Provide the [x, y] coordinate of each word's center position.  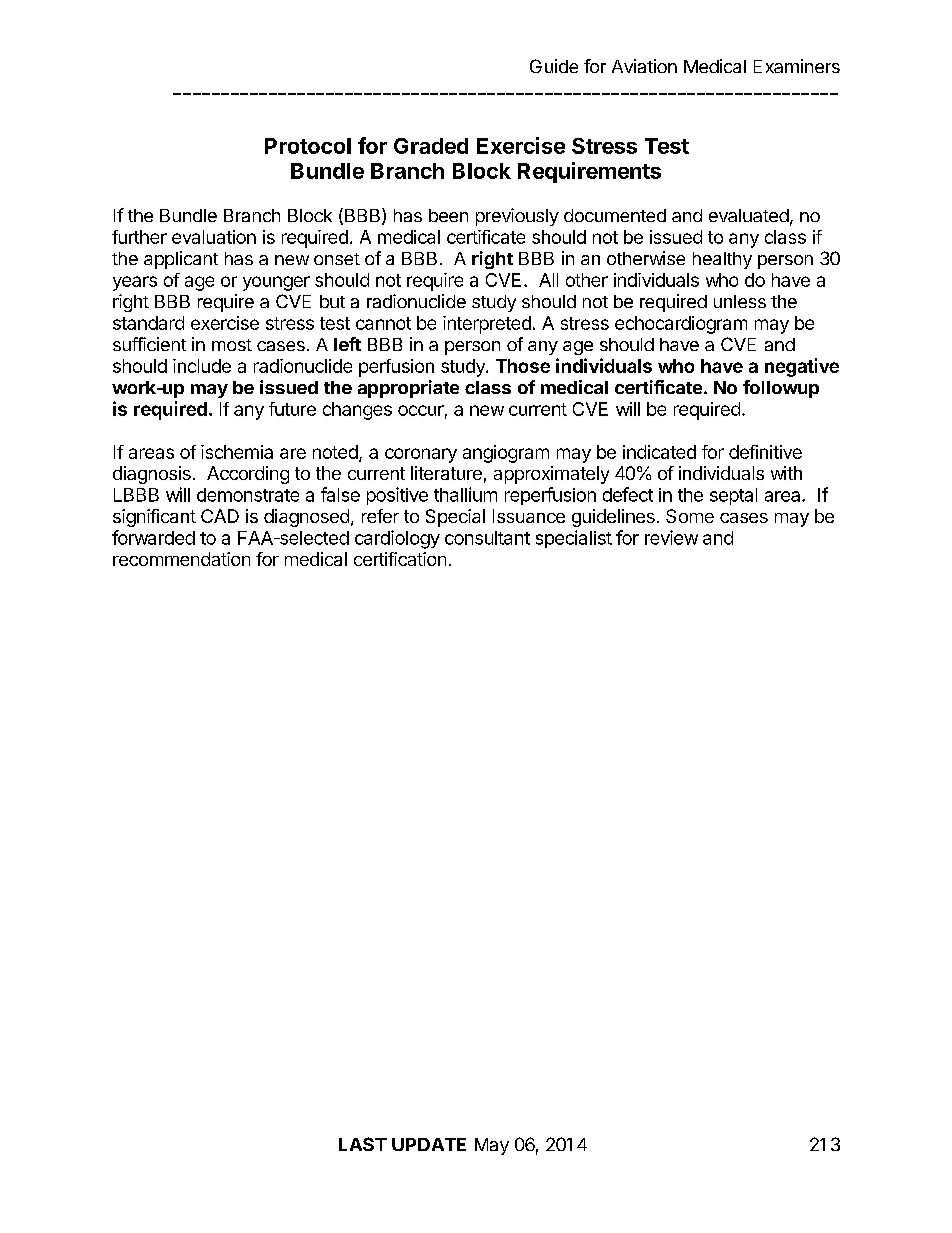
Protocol [308, 146]
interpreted [487, 325]
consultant [487, 538]
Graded [431, 146]
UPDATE [429, 1144]
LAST [363, 1144]
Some [690, 516]
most [232, 345]
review [671, 537]
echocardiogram [681, 325]
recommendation [181, 559]
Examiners [797, 66]
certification [400, 559]
